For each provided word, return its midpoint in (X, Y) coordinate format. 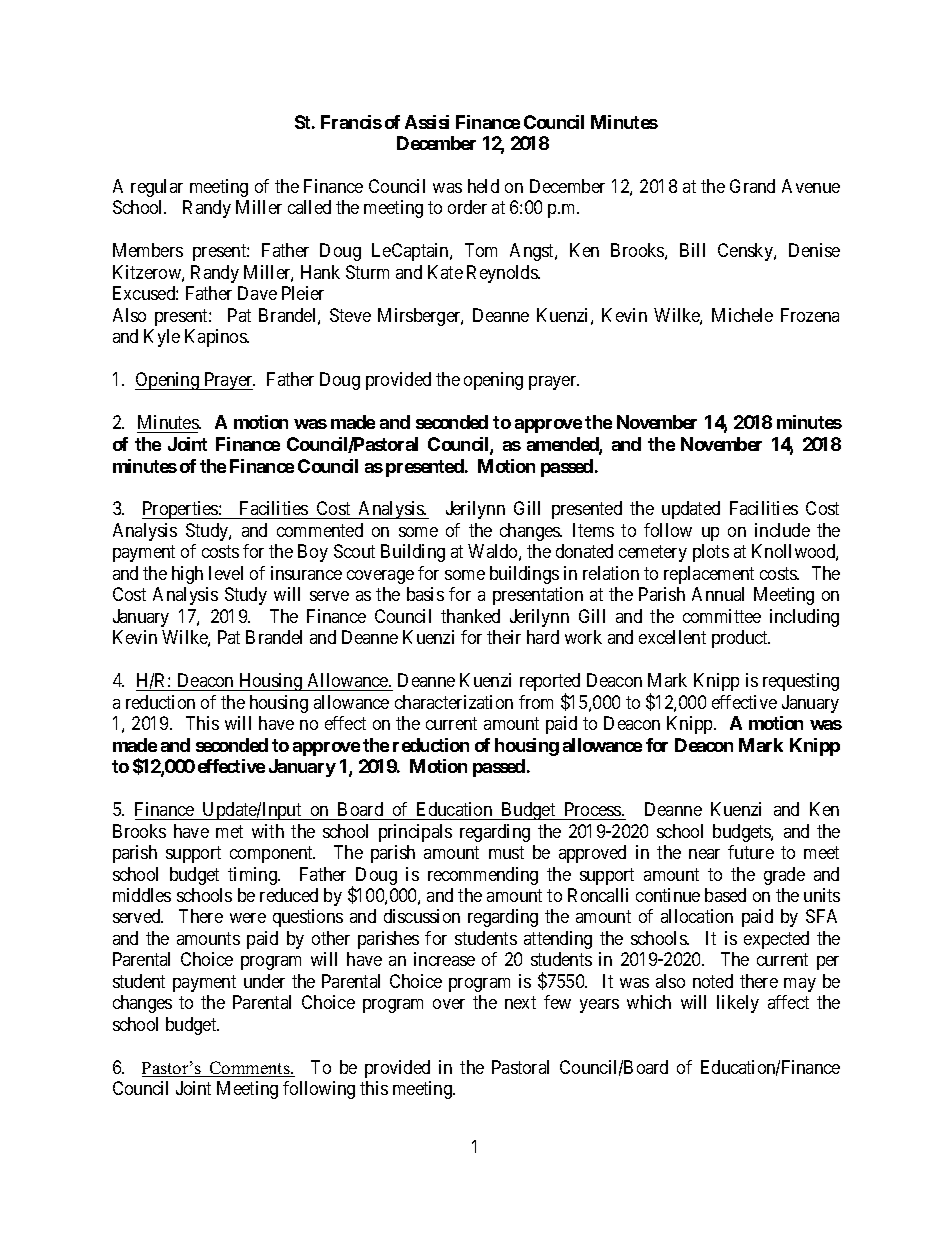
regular (157, 188)
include (782, 530)
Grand (752, 186)
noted (713, 981)
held (483, 186)
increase (444, 959)
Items (593, 530)
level (226, 573)
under (264, 981)
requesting (801, 682)
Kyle (162, 338)
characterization (454, 702)
